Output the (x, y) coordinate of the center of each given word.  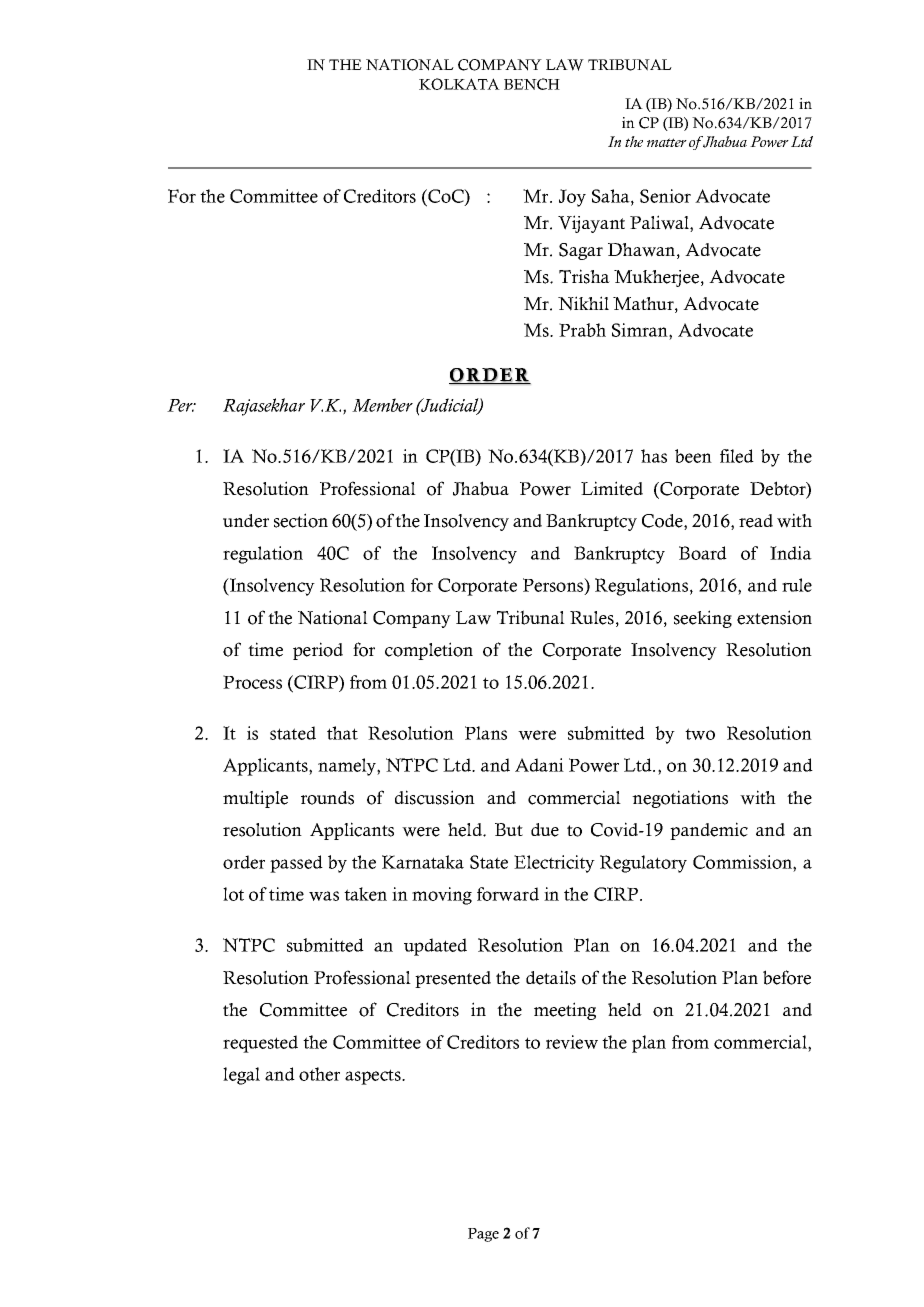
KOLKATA (459, 84)
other (319, 1074)
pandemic (709, 831)
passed (296, 864)
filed (737, 456)
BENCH (532, 84)
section (301, 520)
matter (667, 142)
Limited (612, 488)
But (509, 829)
